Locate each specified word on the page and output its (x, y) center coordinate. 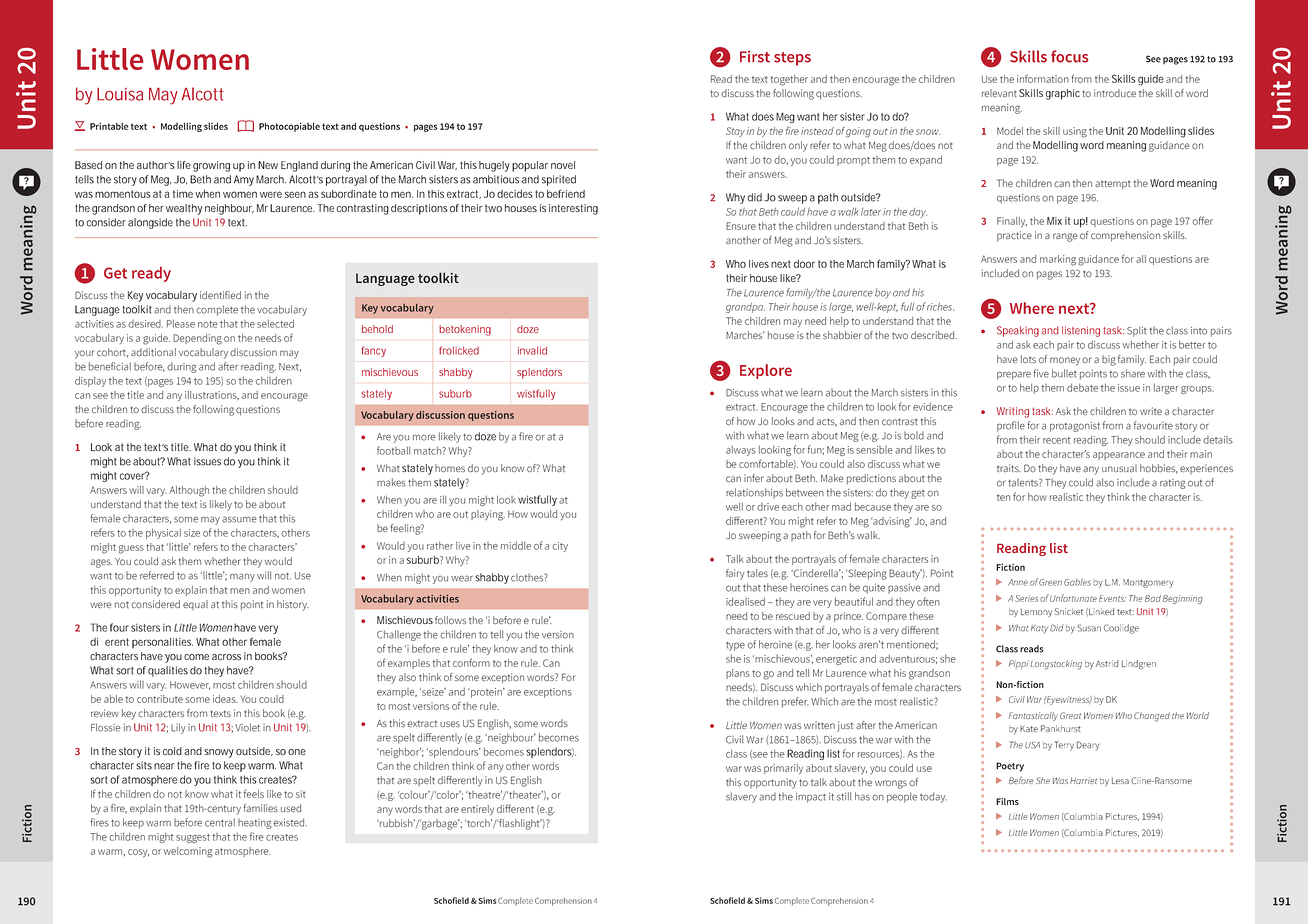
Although (189, 491)
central (220, 822)
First (755, 56)
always (741, 451)
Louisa (120, 94)
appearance (1119, 456)
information (1043, 78)
